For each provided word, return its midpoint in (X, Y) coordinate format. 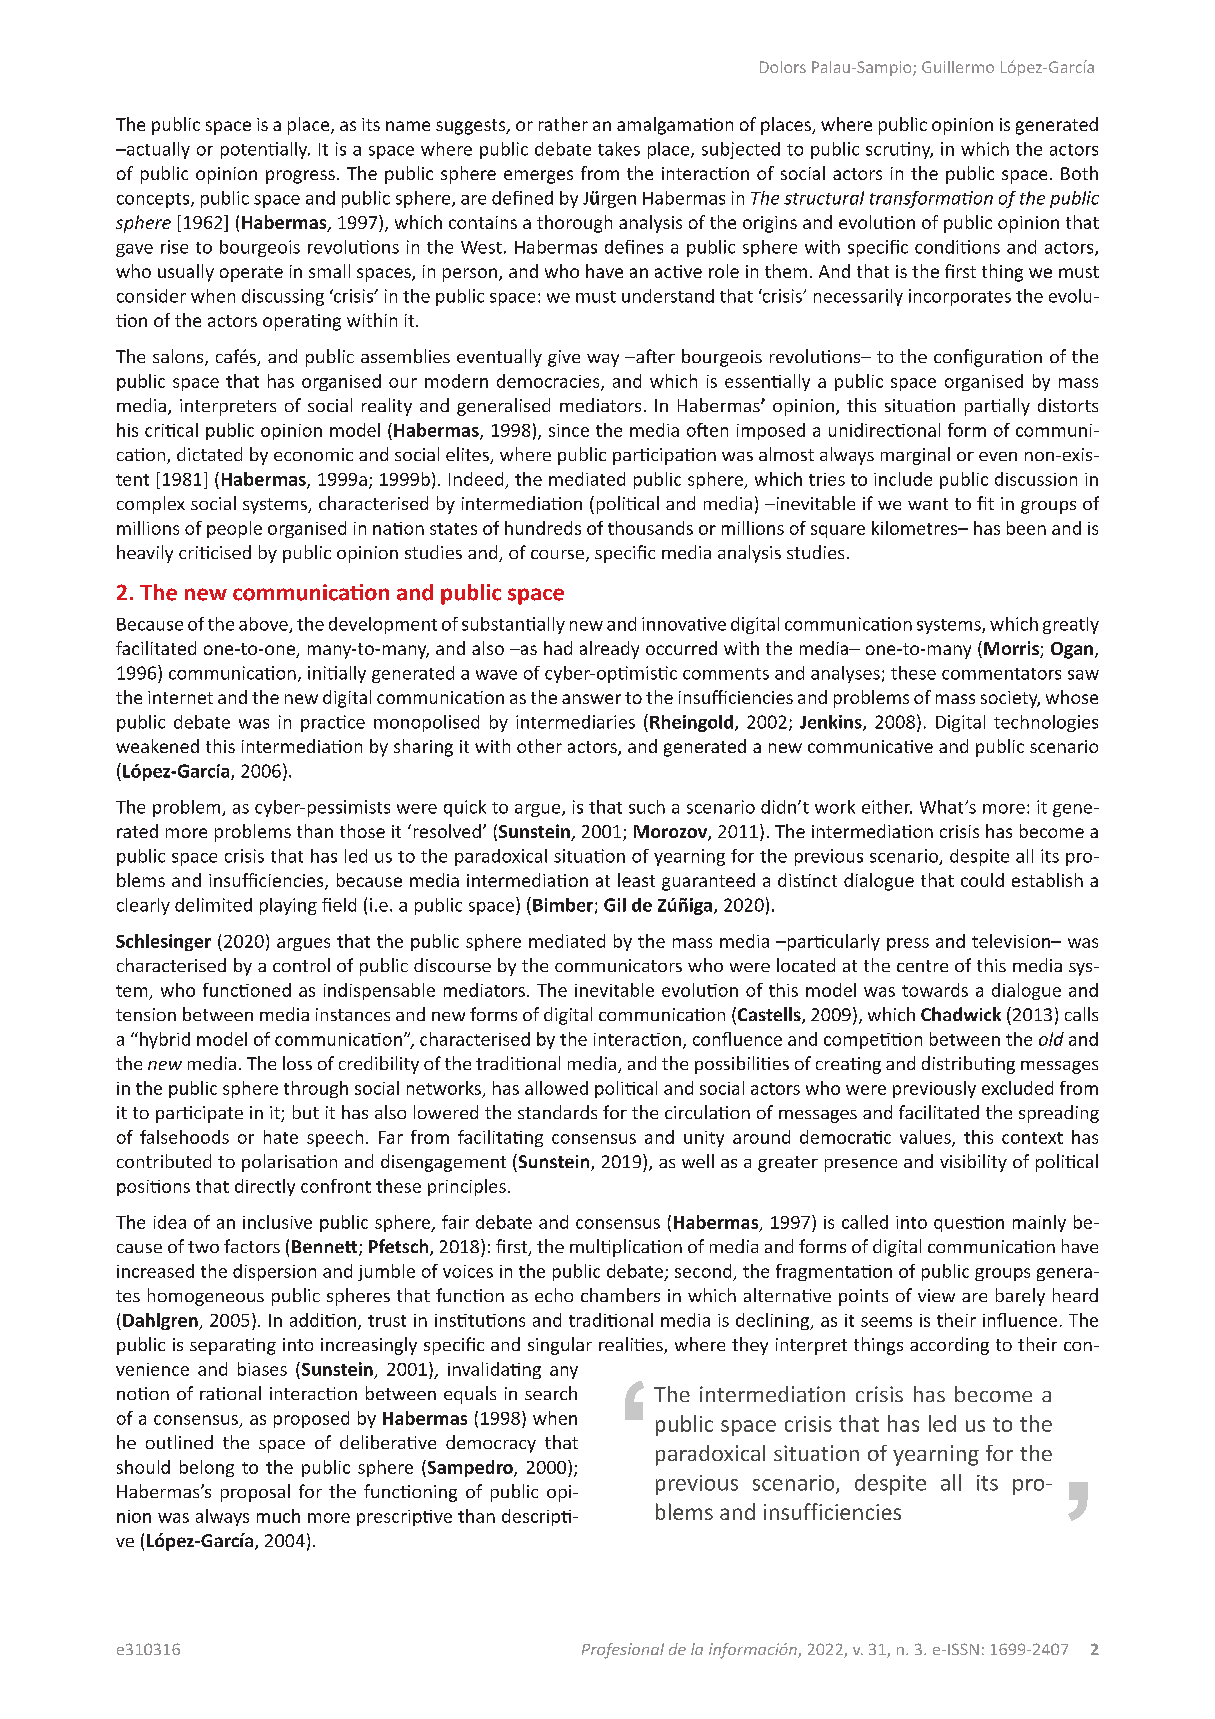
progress (300, 177)
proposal (255, 1493)
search (551, 1393)
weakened (157, 746)
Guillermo (958, 67)
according (949, 1346)
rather (563, 124)
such (647, 807)
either (887, 807)
